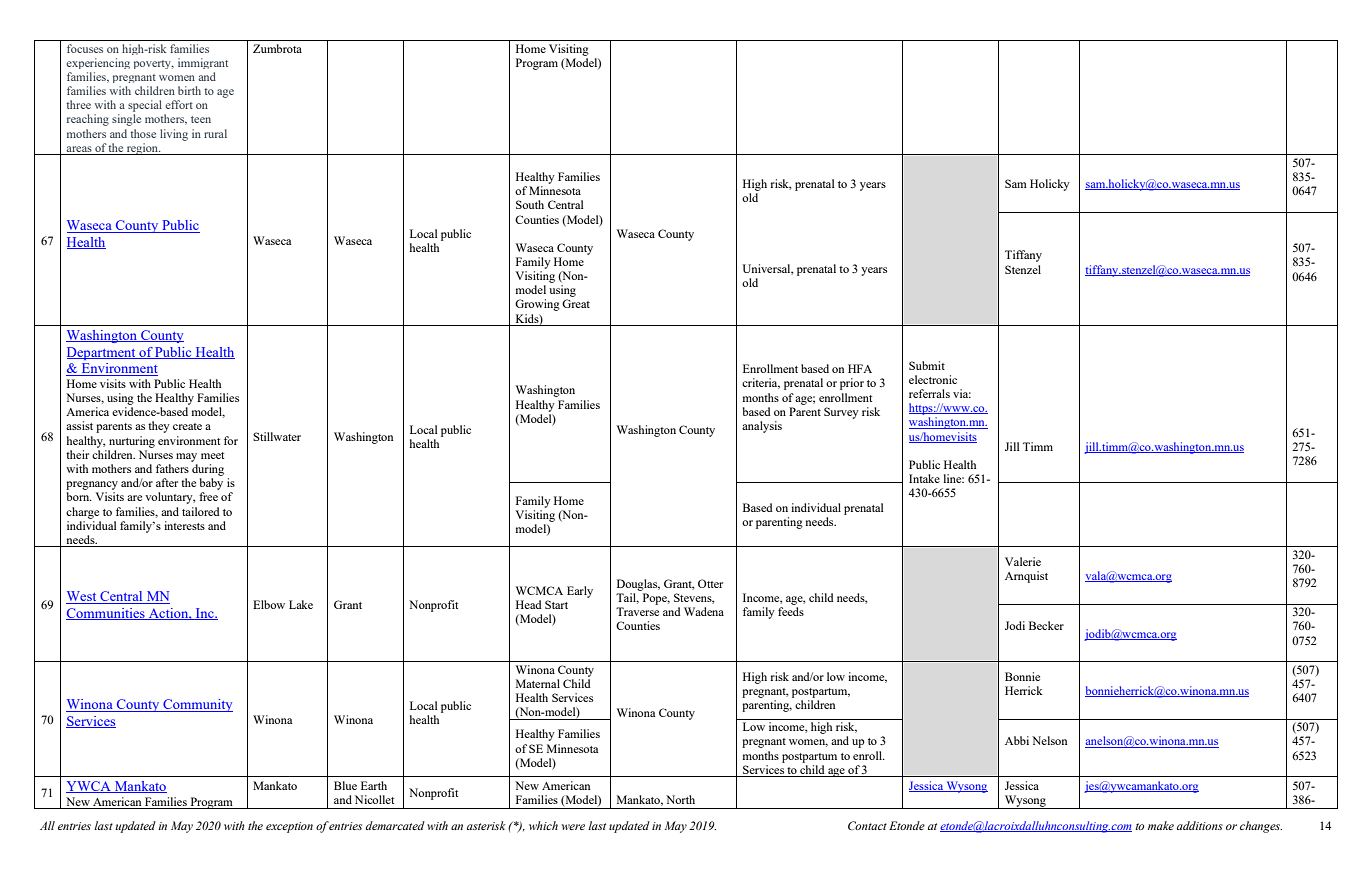 The width and height of the image is (1372, 887). I want to click on Great, so click(576, 303).
